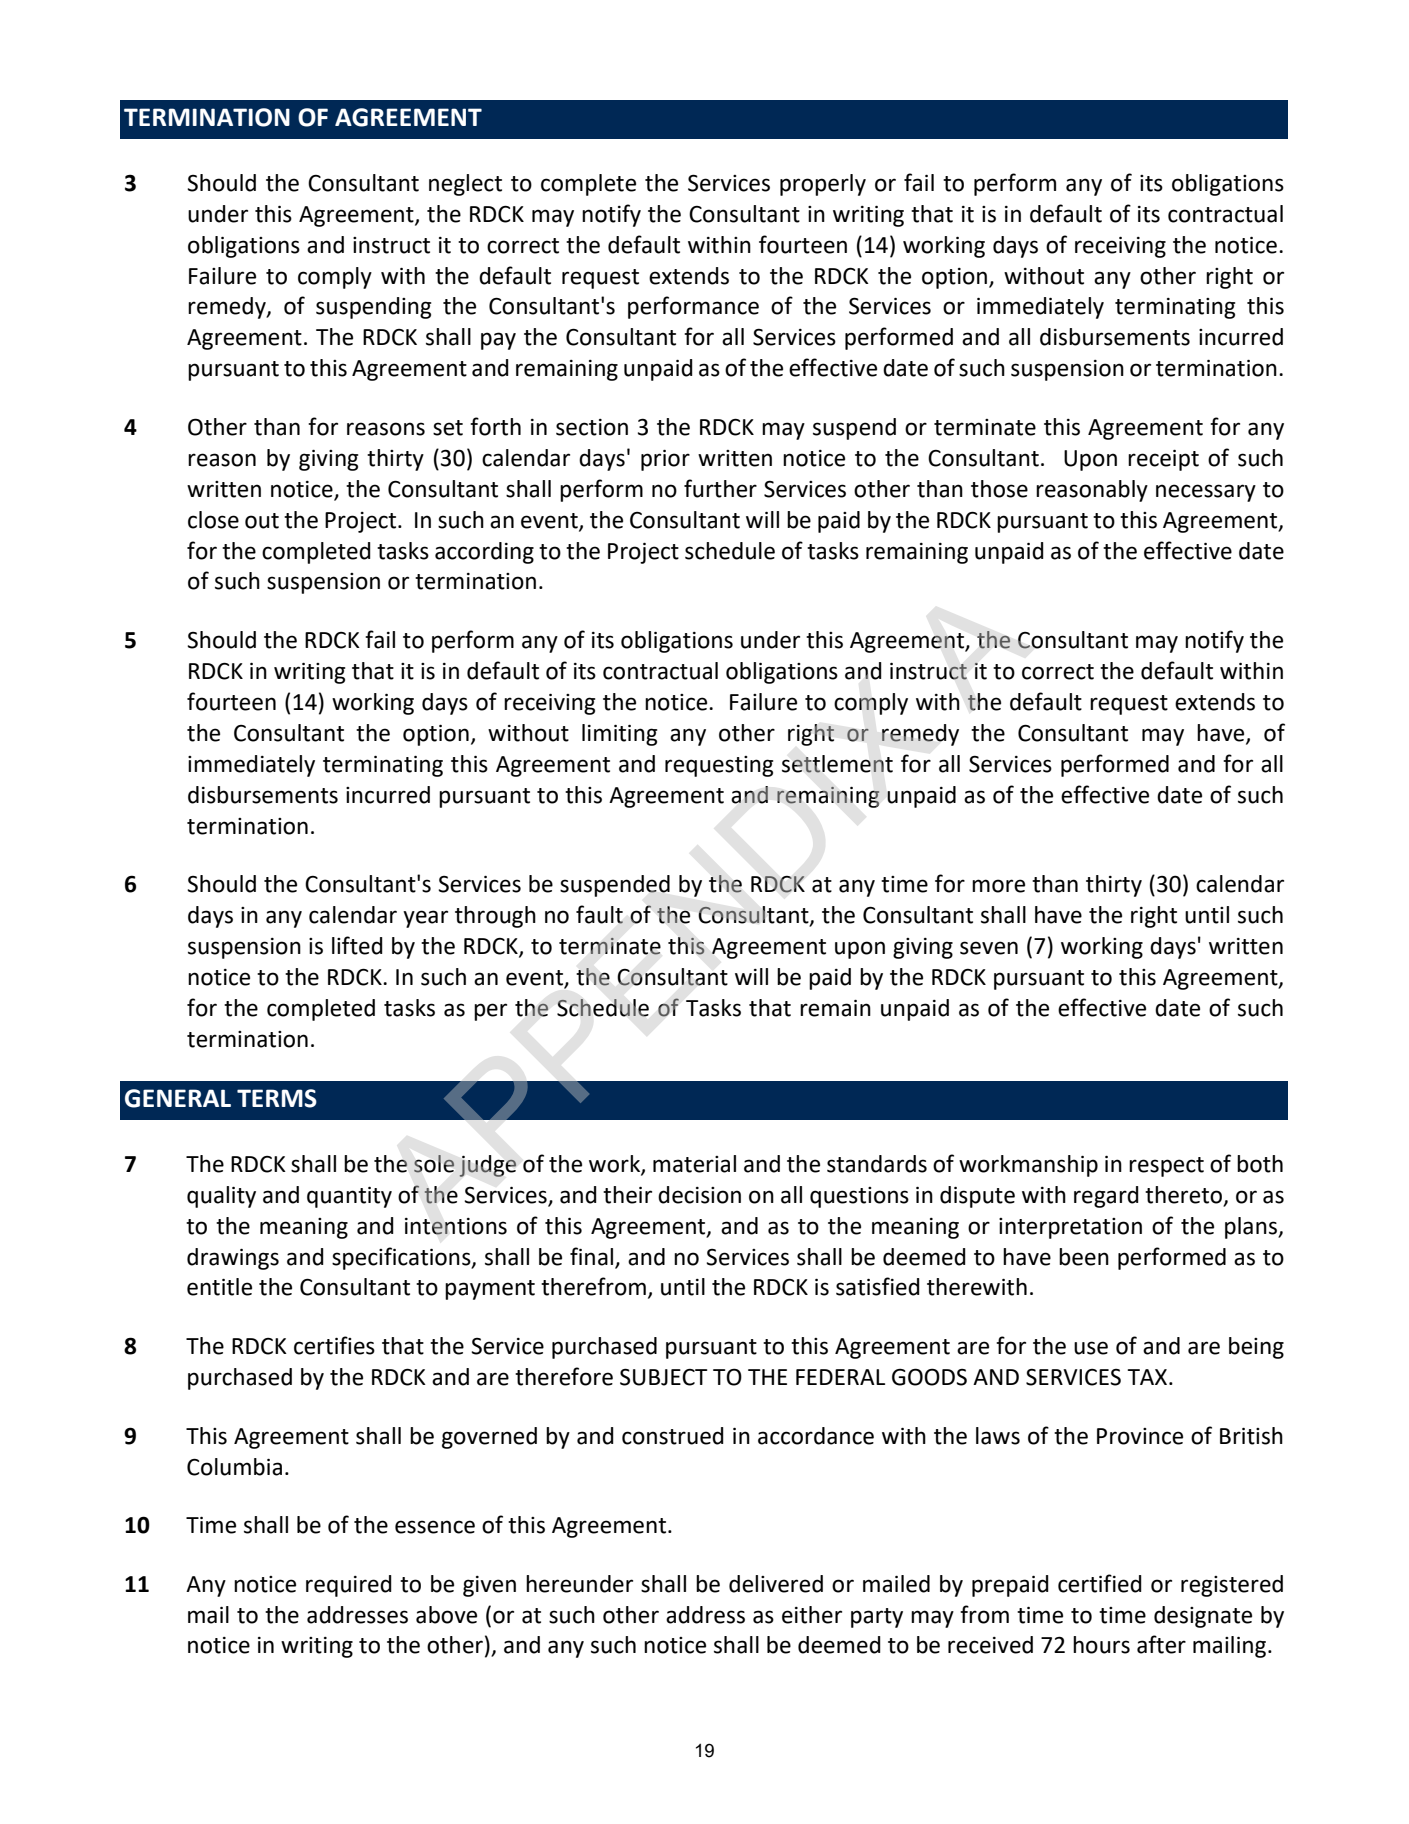 The image size is (1409, 1824). What do you see at coordinates (357, 945) in the screenshot?
I see `lifted` at bounding box center [357, 945].
